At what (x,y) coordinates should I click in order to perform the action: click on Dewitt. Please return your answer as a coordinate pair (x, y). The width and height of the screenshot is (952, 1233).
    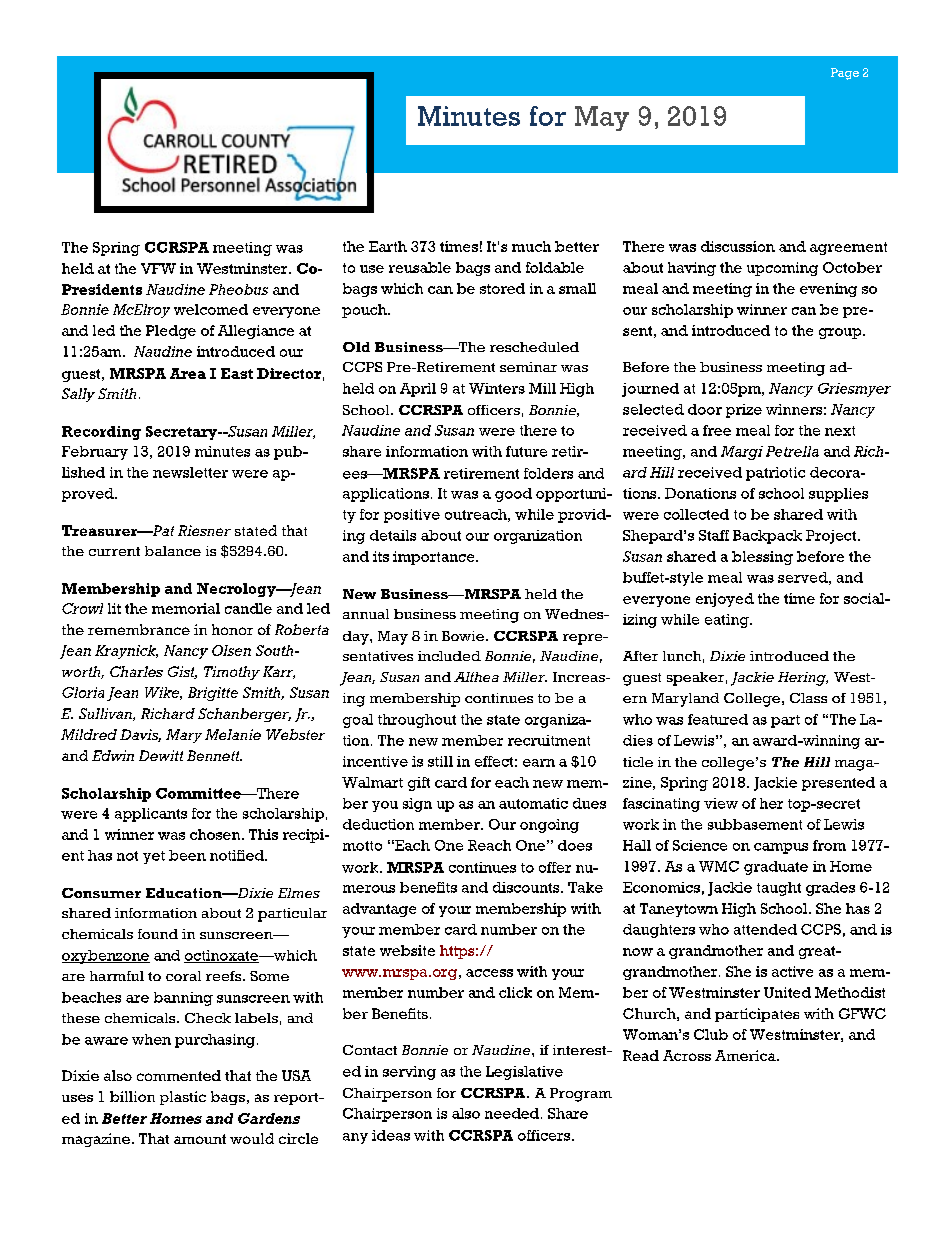
    Looking at the image, I should click on (161, 755).
